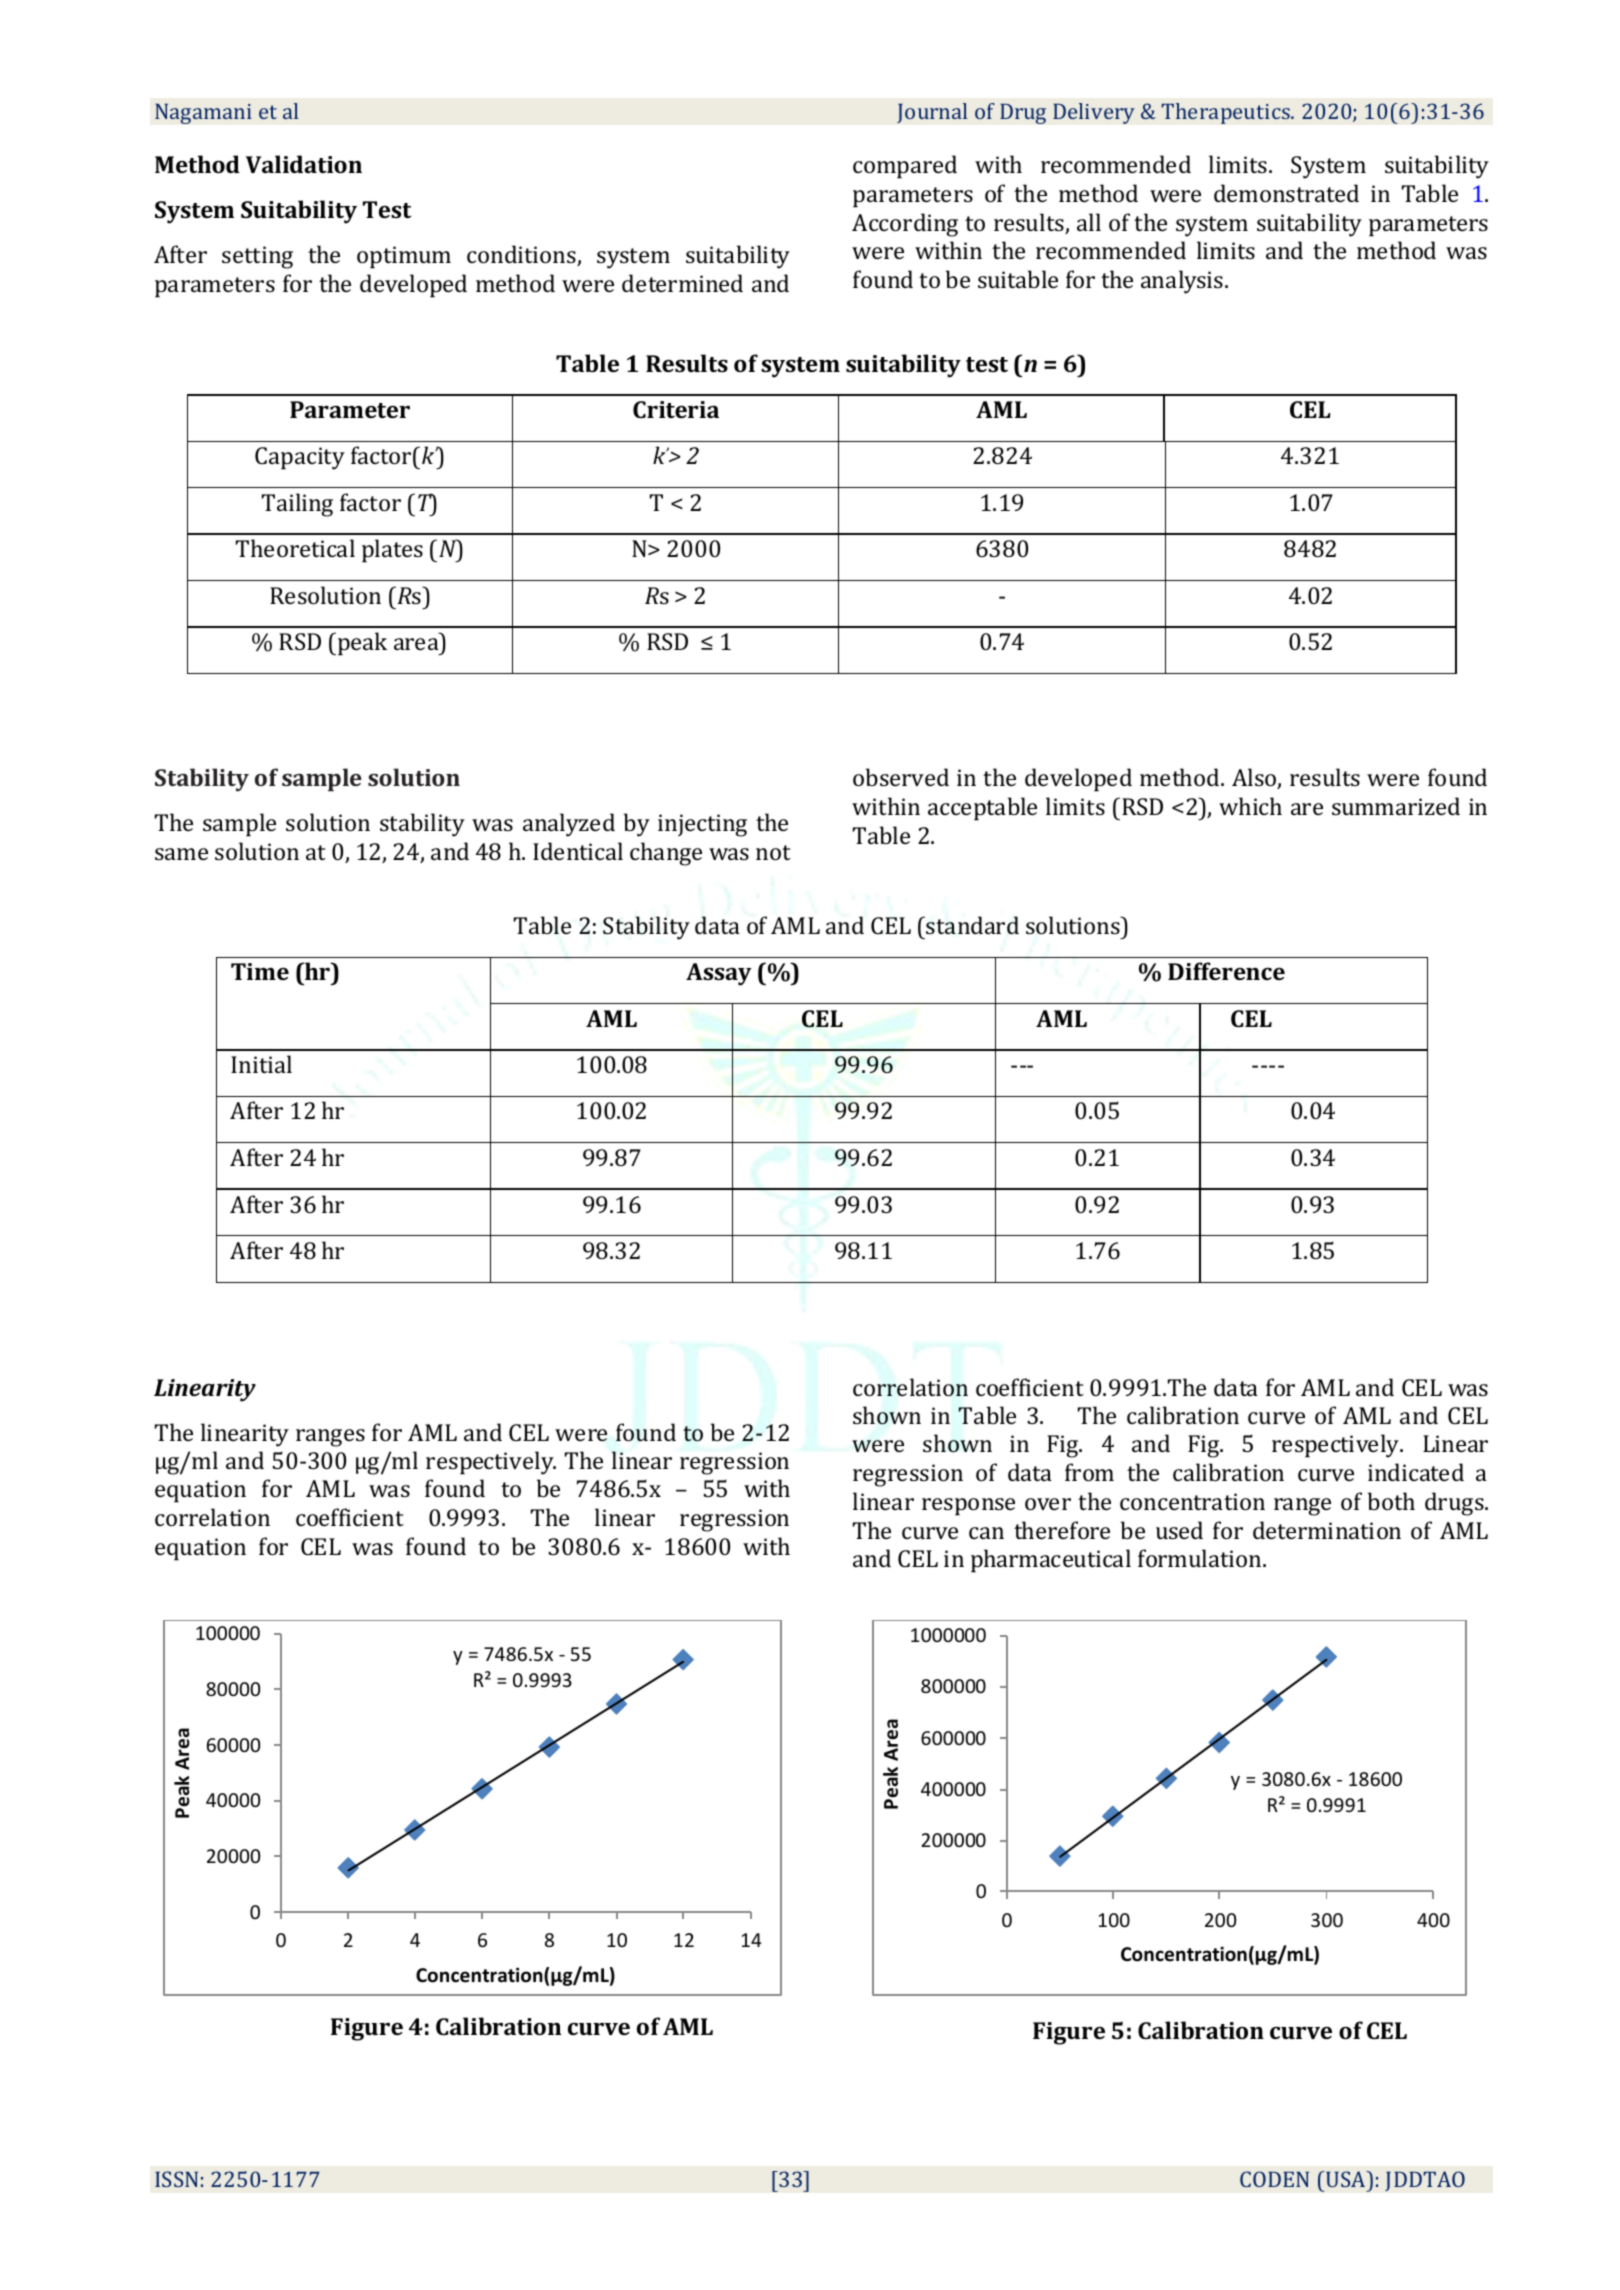 The height and width of the image is (2290, 1620). Describe the element at coordinates (719, 974) in the image. I see `Assay` at that location.
